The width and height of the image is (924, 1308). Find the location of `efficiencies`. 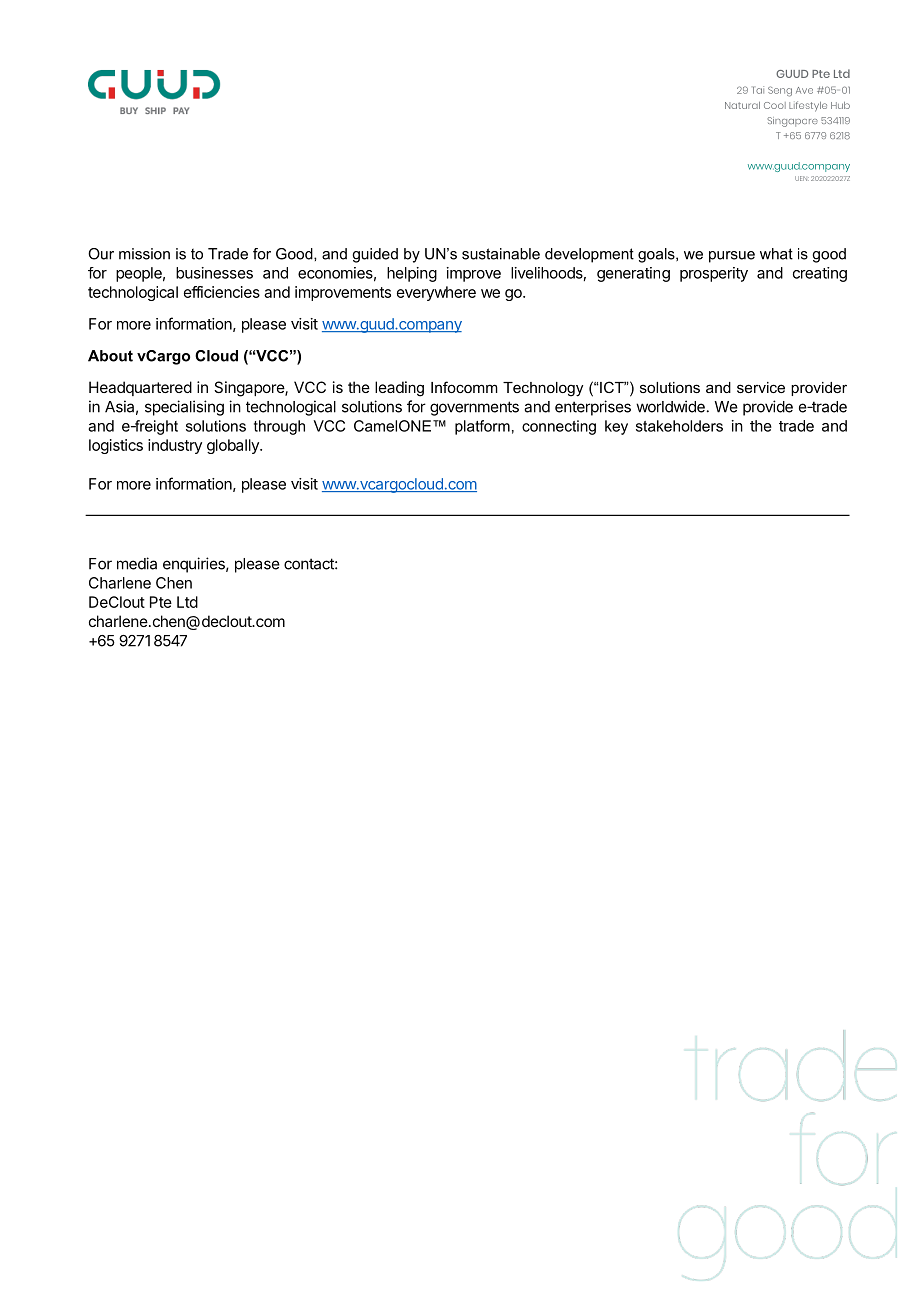

efficiencies is located at coordinates (222, 292).
